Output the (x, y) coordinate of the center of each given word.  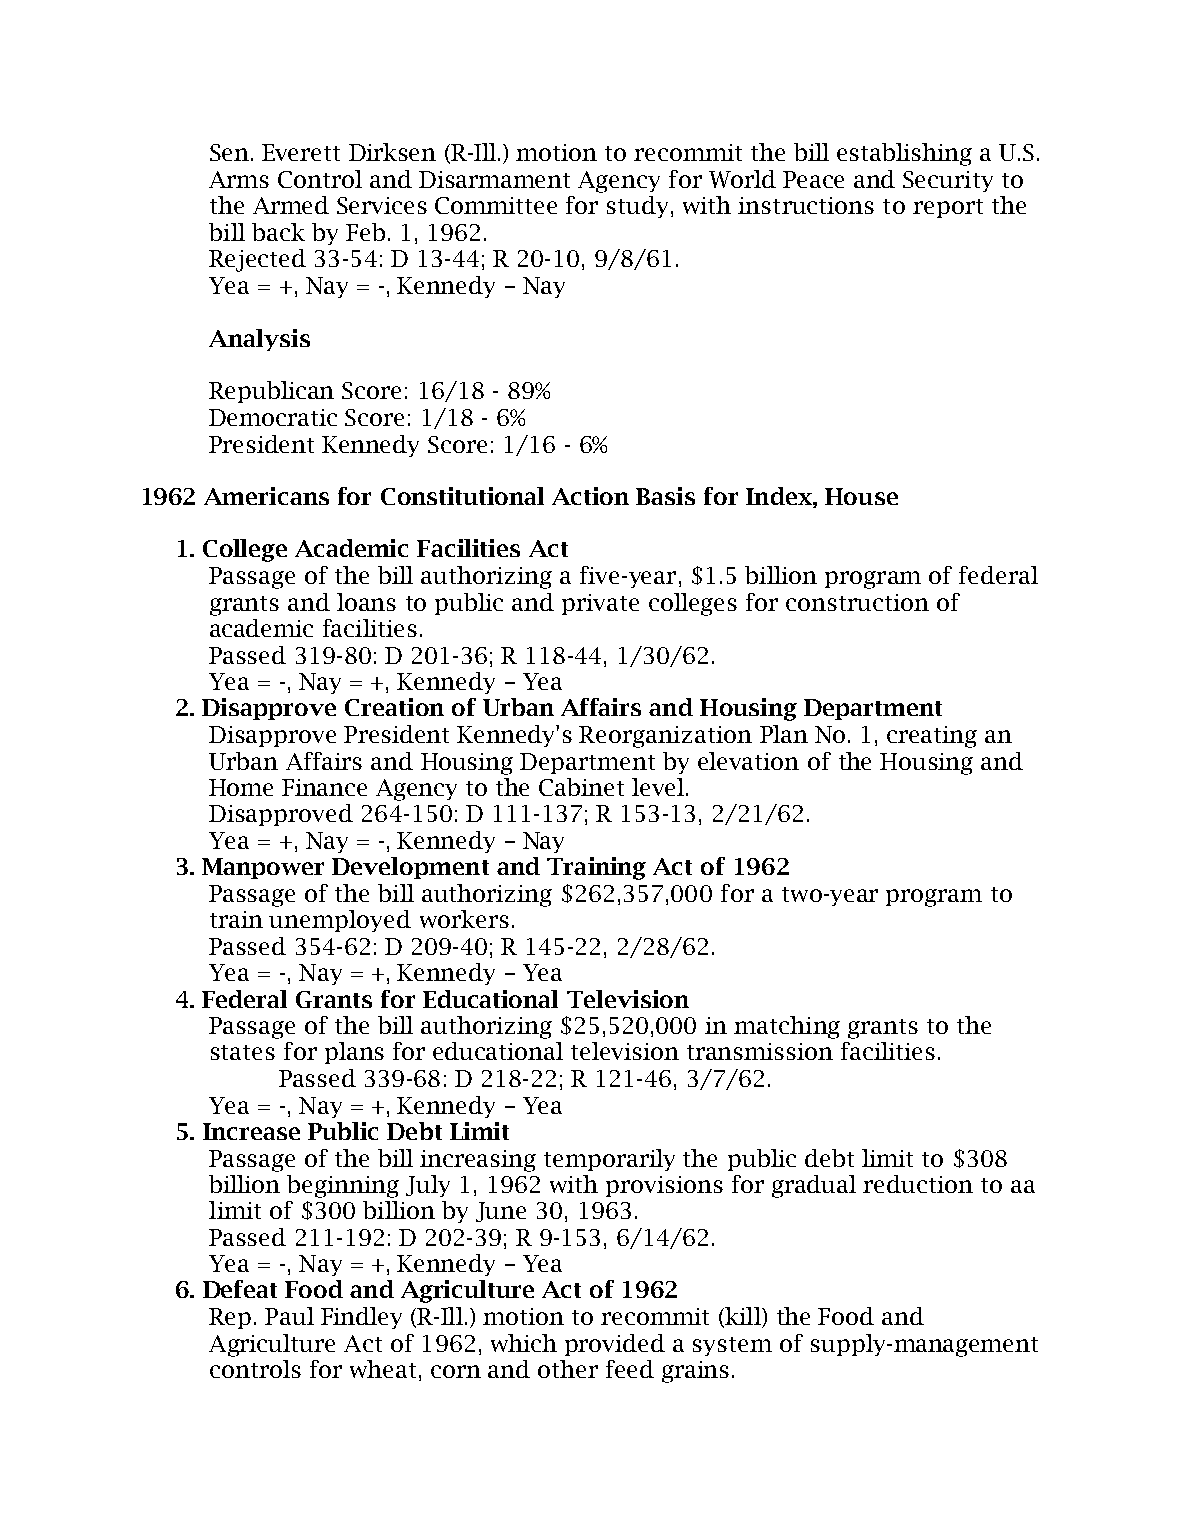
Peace (813, 179)
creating (932, 737)
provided (615, 1345)
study (639, 207)
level (658, 787)
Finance (324, 787)
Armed (291, 205)
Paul (289, 1316)
